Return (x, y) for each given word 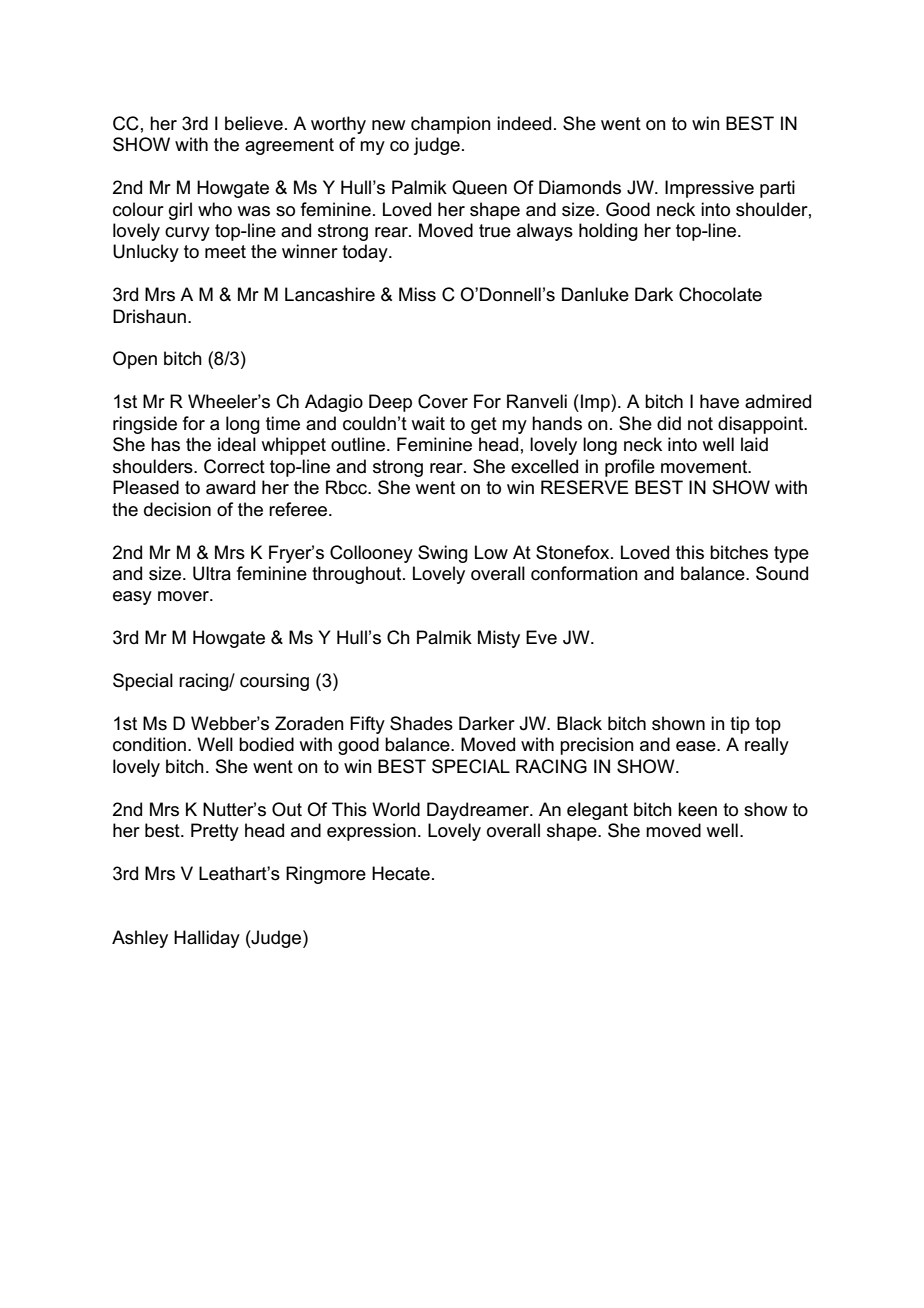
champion (451, 125)
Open (135, 360)
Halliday (207, 939)
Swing (443, 554)
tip (740, 725)
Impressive (709, 189)
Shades (421, 723)
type (791, 554)
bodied (266, 744)
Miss (417, 294)
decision (177, 509)
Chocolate (720, 294)
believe (254, 123)
